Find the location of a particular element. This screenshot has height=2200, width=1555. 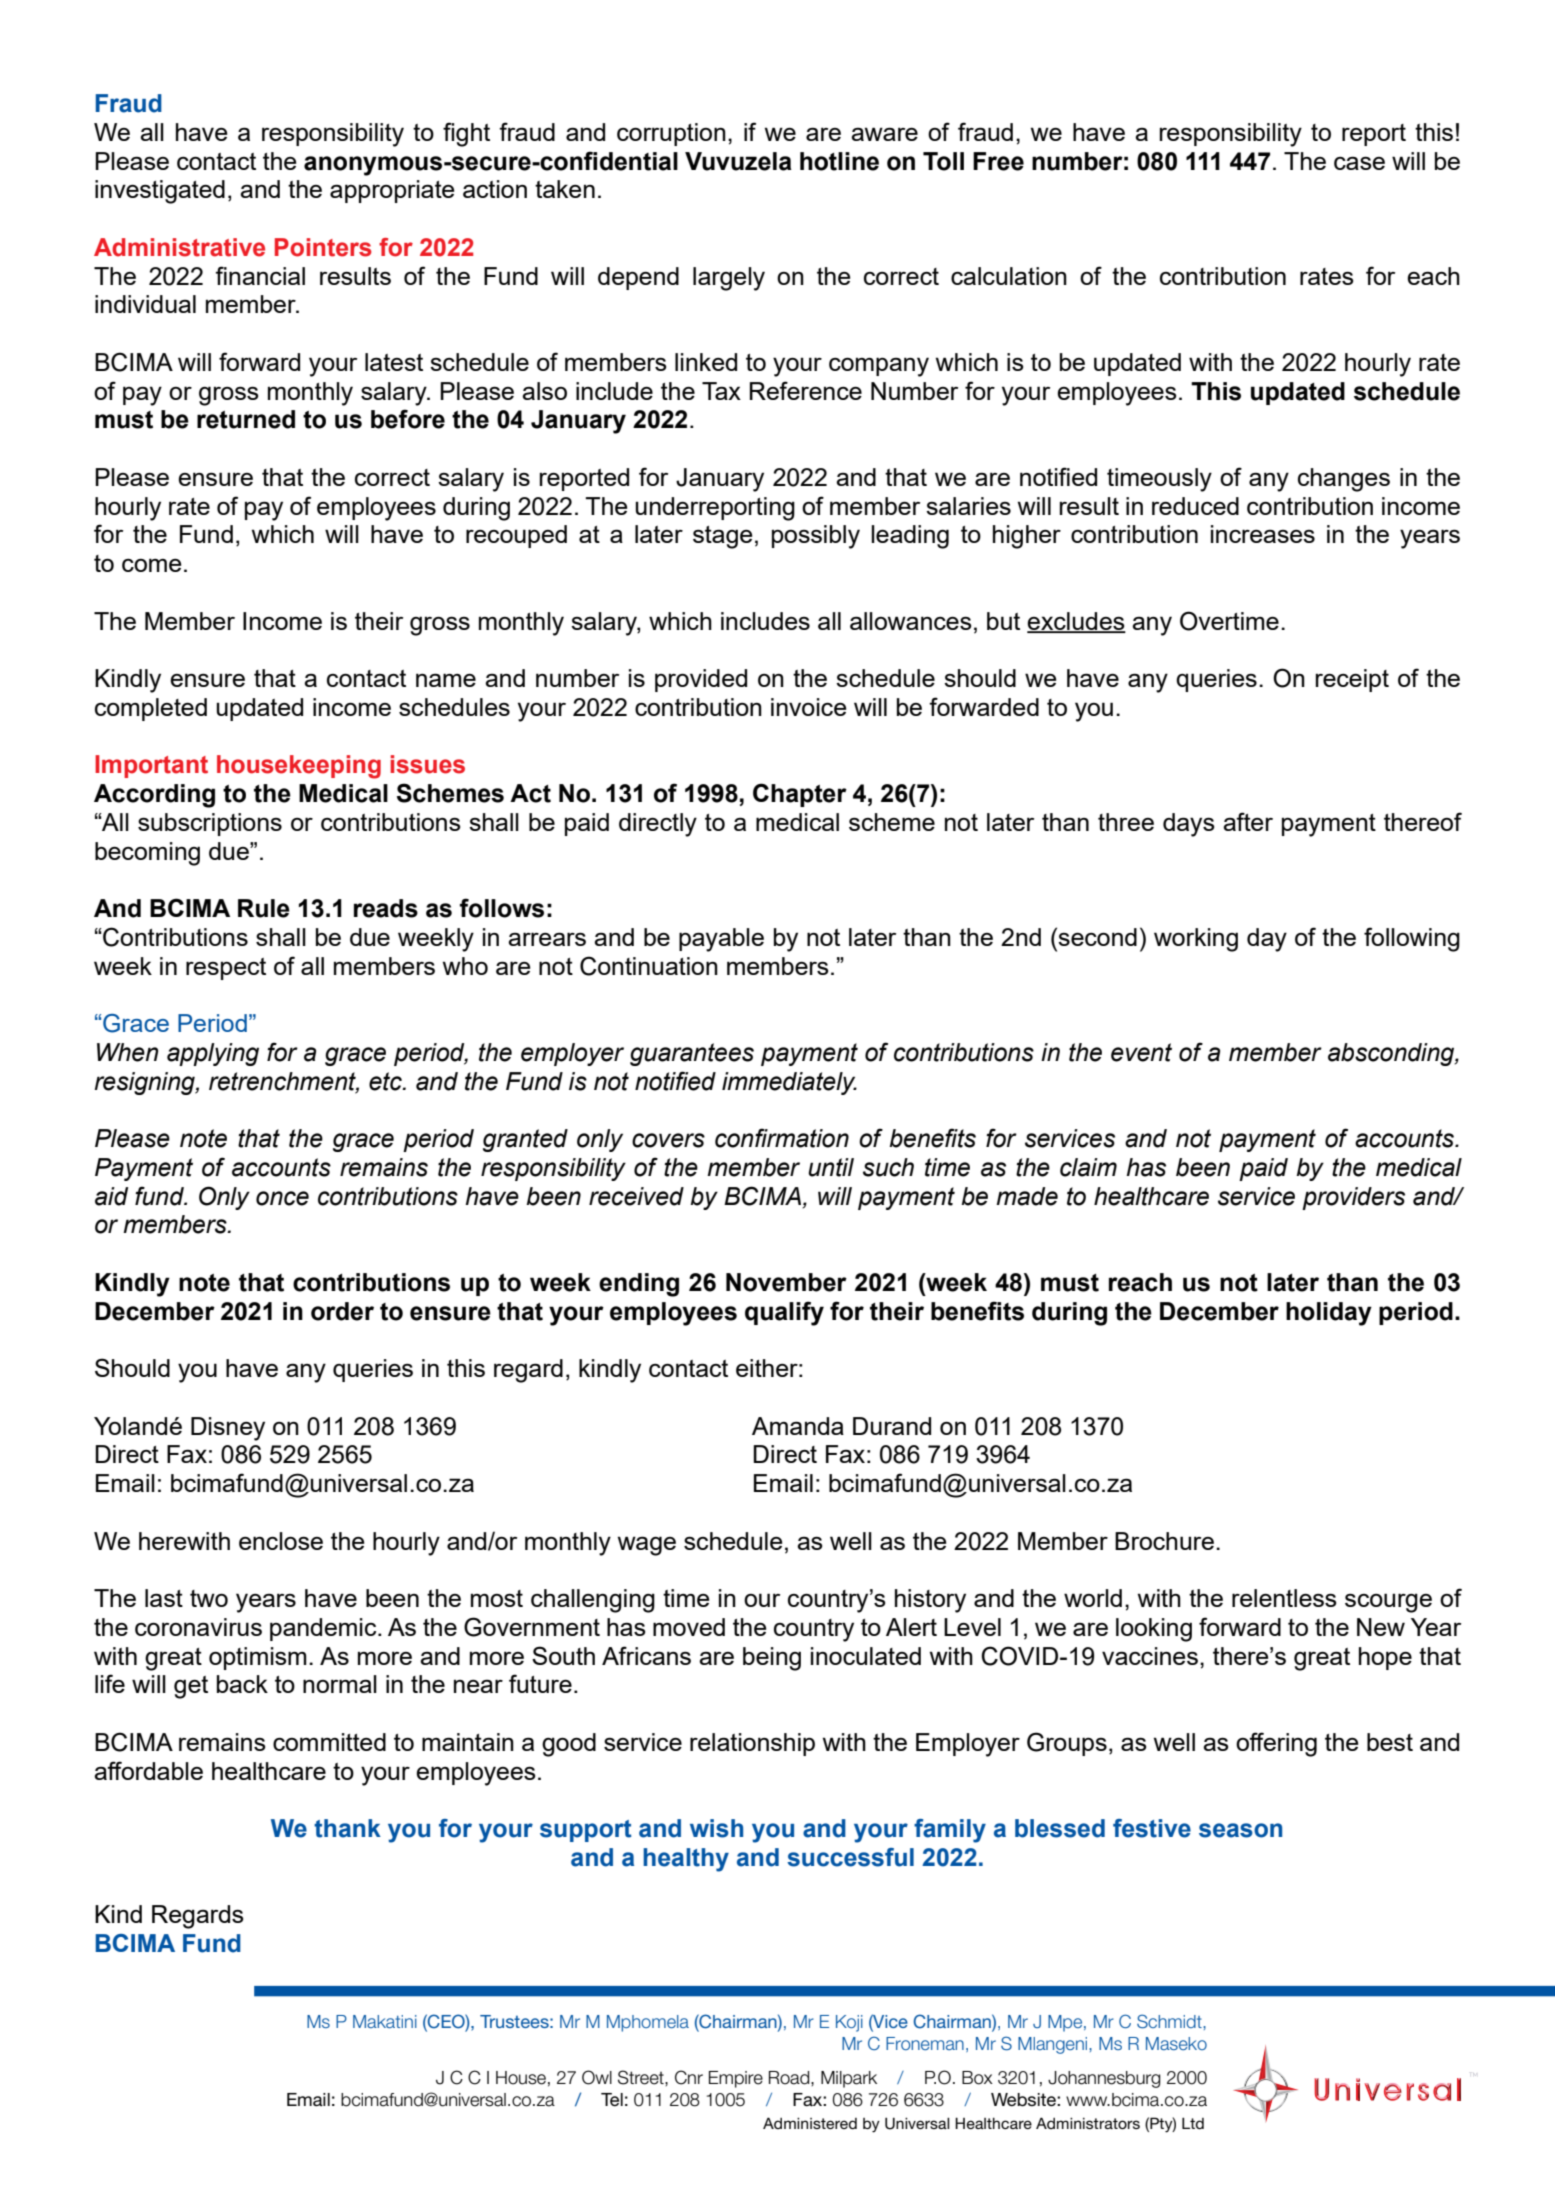

case is located at coordinates (1359, 163).
